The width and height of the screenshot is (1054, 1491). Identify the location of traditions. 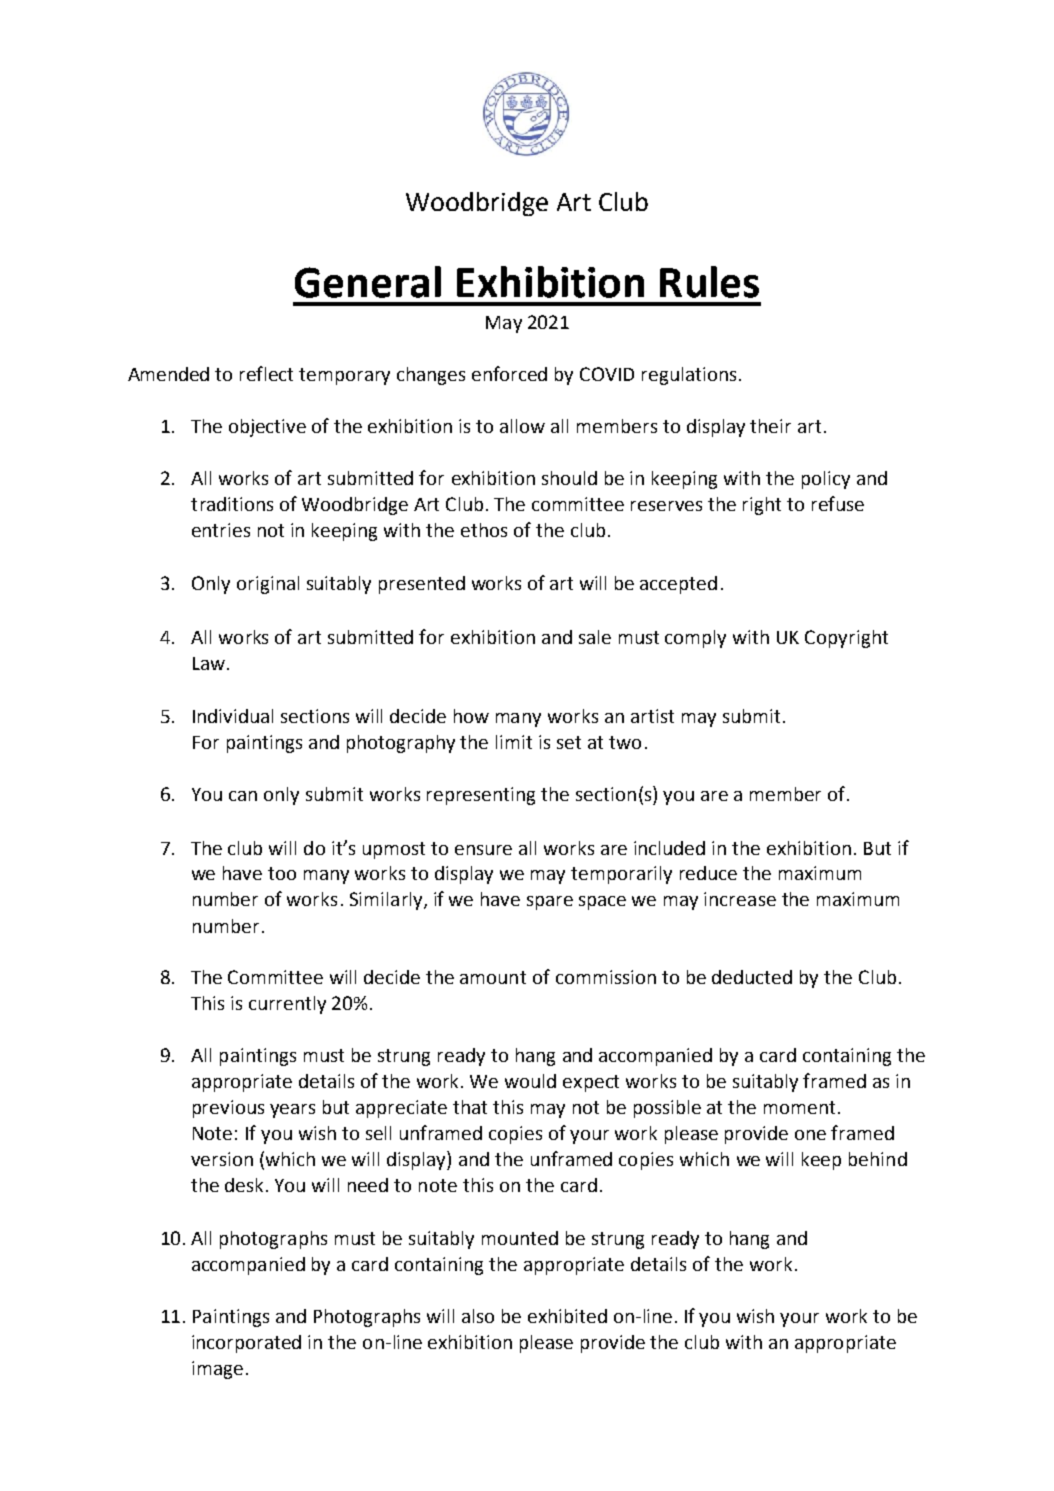
(232, 504).
